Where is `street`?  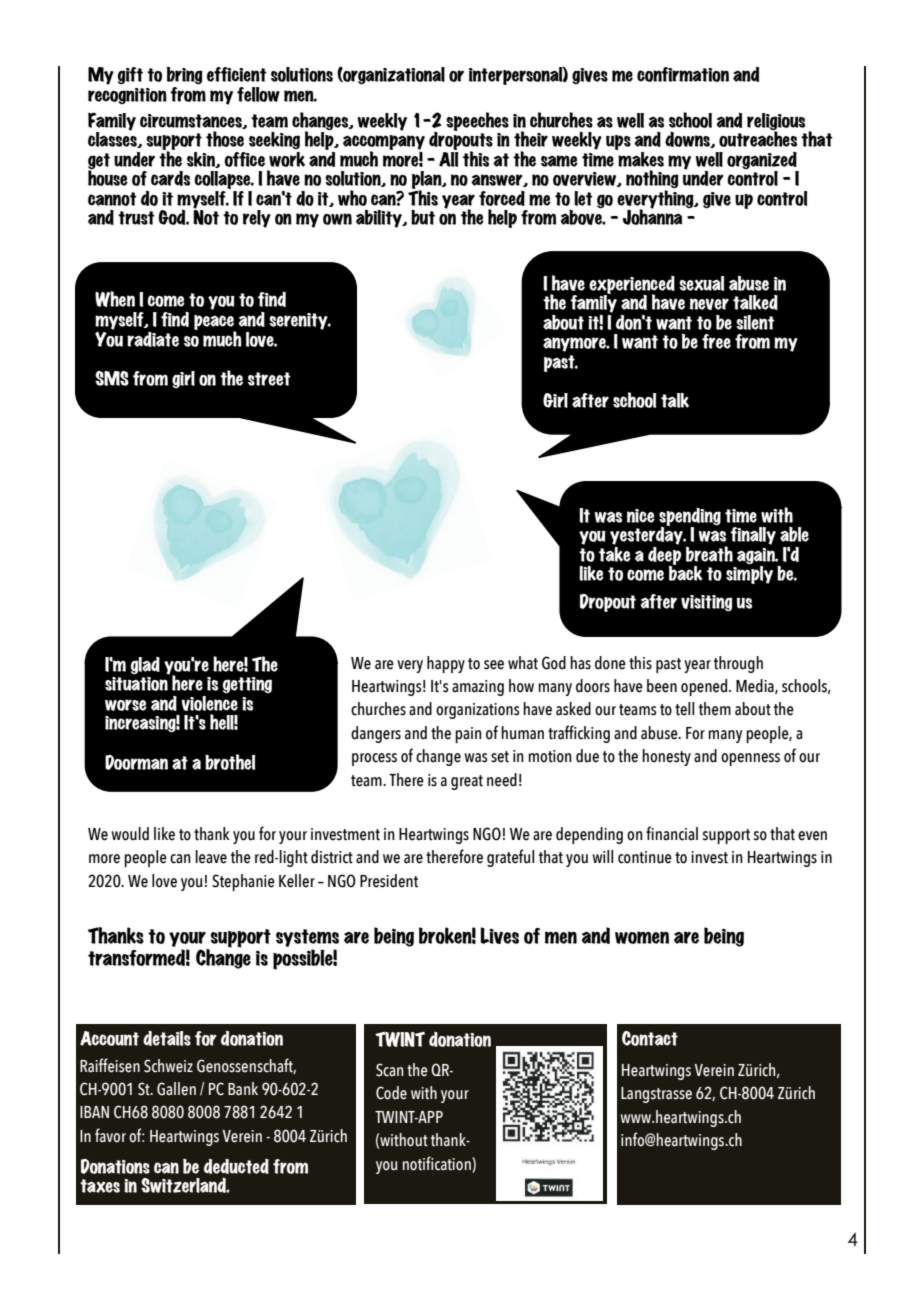 street is located at coordinates (269, 379).
